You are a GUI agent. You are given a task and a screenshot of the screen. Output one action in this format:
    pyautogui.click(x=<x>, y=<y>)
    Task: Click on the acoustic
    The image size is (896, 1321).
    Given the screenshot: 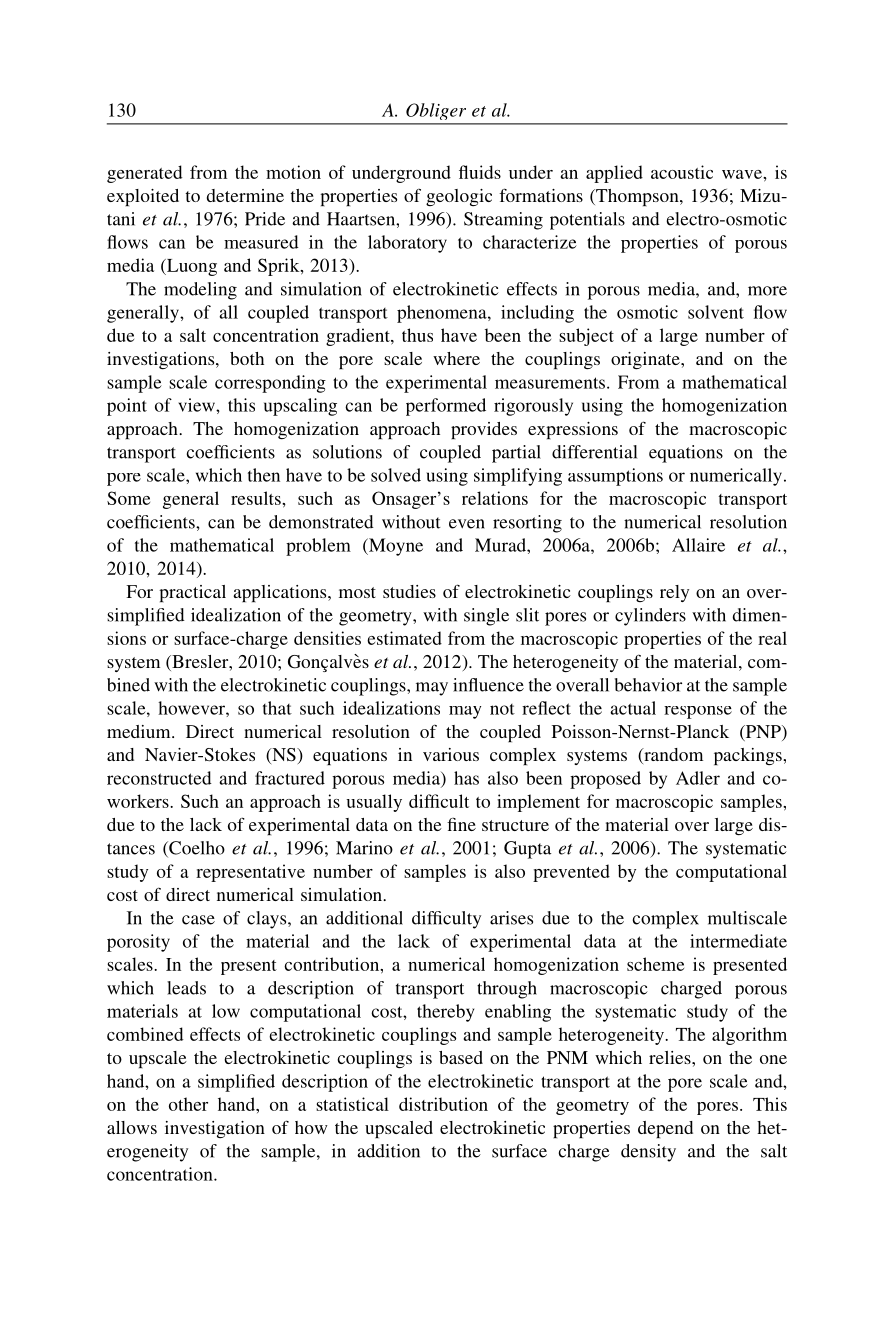 What is the action you would take?
    pyautogui.click(x=682, y=172)
